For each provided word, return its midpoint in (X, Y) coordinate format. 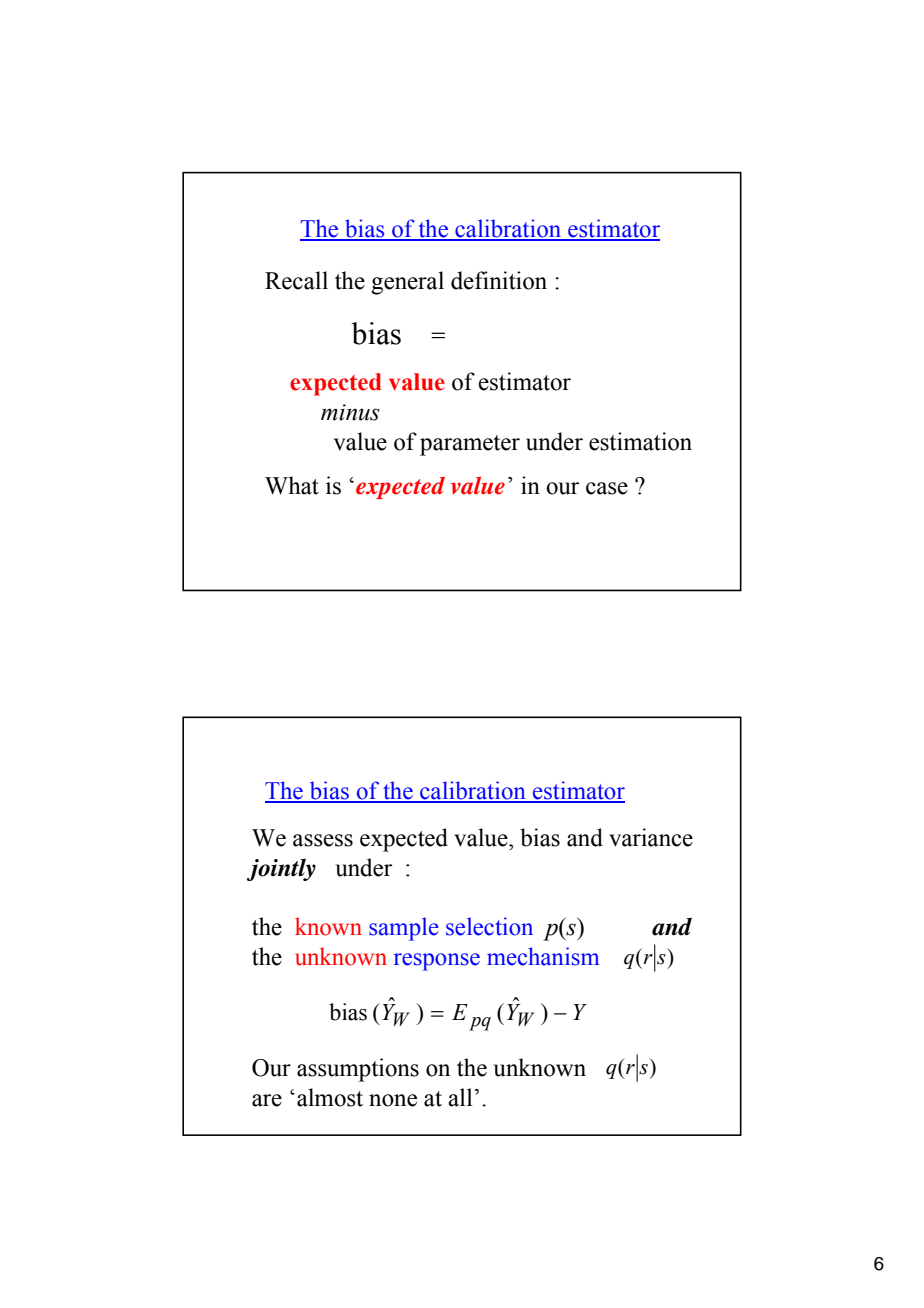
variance (651, 837)
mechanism (543, 956)
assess (323, 840)
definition (499, 280)
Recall (296, 280)
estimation (640, 441)
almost (330, 1097)
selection (489, 926)
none (393, 1100)
